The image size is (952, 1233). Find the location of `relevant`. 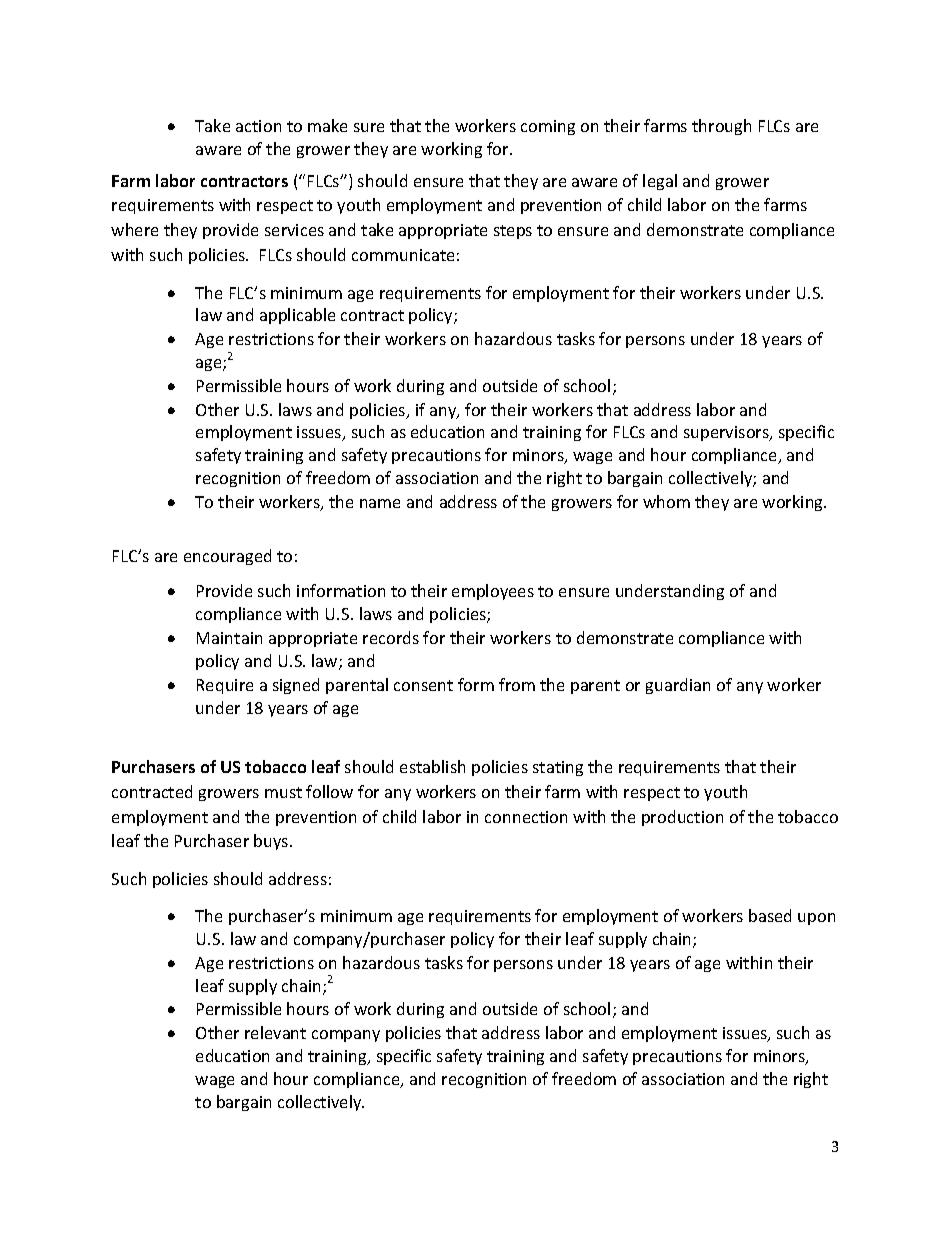

relevant is located at coordinates (275, 1032).
